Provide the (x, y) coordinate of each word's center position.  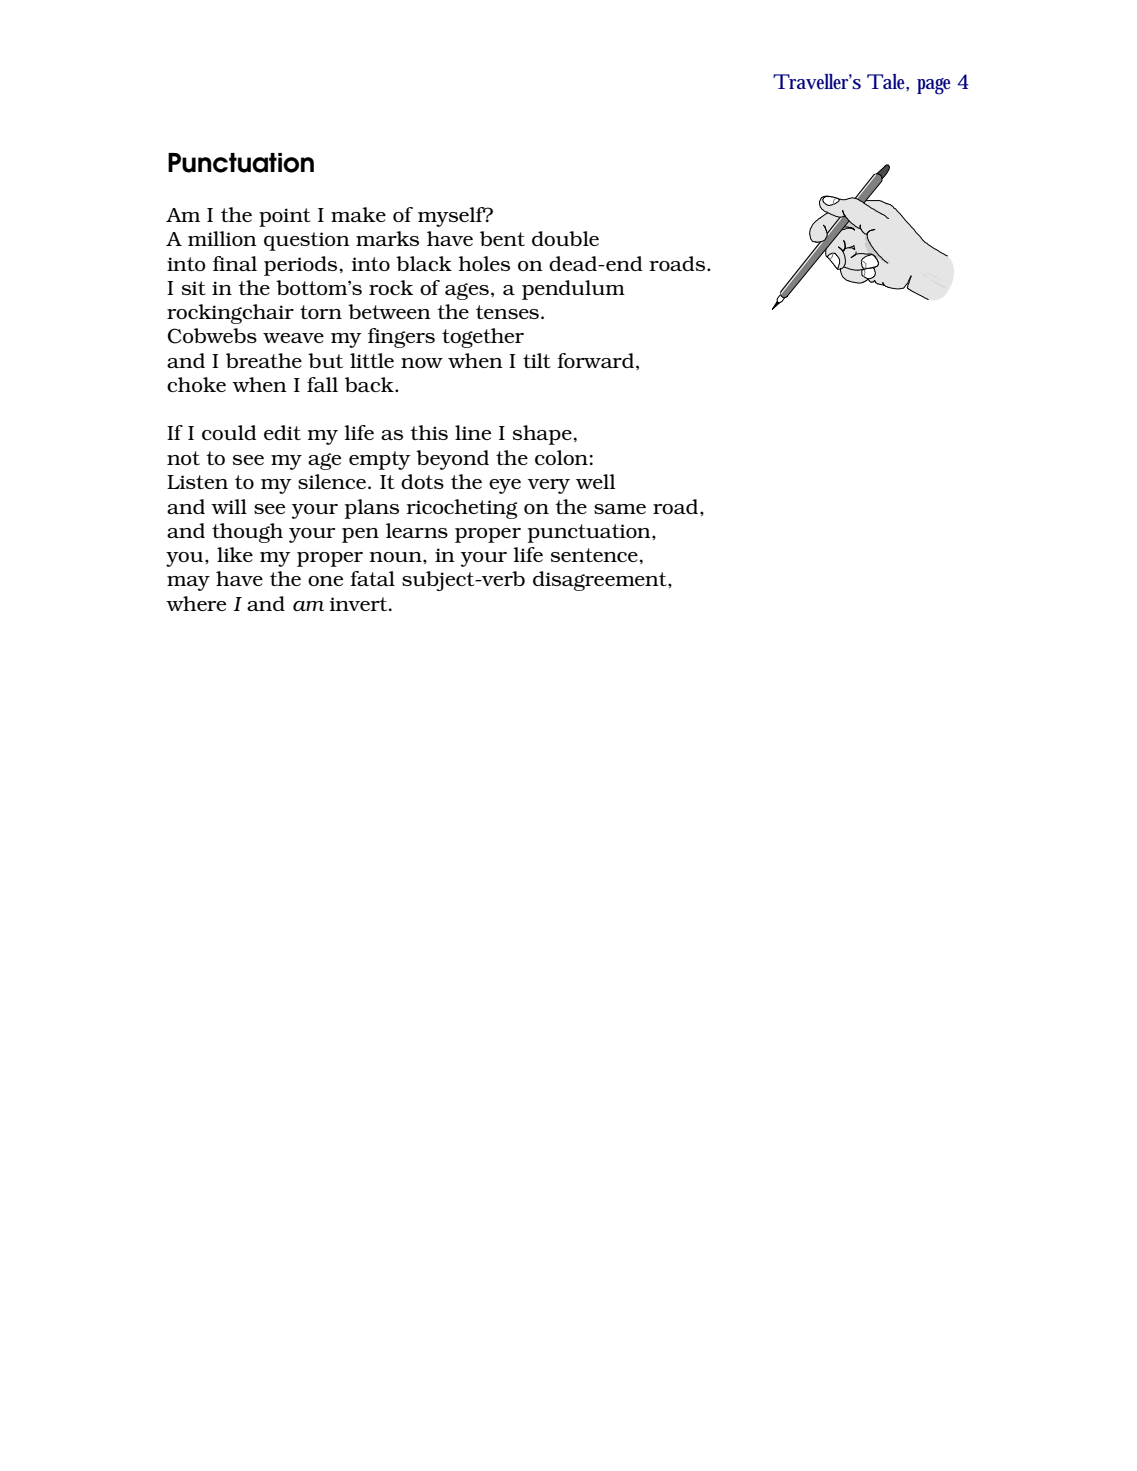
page (934, 86)
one (325, 581)
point (285, 217)
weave (293, 338)
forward (595, 360)
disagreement (601, 581)
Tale (888, 82)
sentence (594, 555)
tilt (537, 360)
